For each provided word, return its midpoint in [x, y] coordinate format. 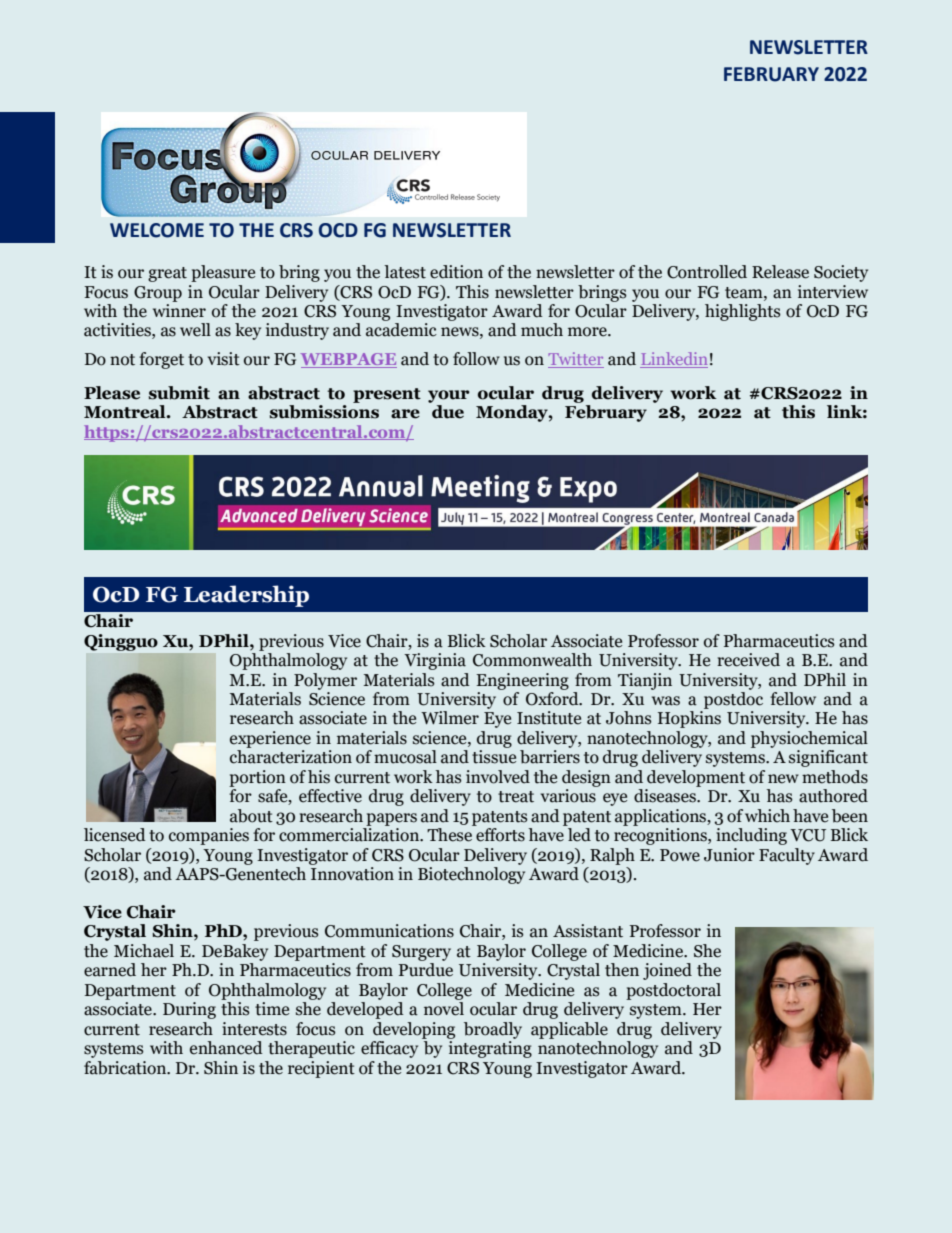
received [748, 660]
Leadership [246, 596]
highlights [742, 312]
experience [270, 739]
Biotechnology [471, 875]
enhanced [226, 1048]
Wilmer [450, 718]
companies [209, 836]
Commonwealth [532, 660]
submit [179, 393]
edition [456, 272]
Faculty [787, 856]
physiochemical [809, 739]
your [449, 396]
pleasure [223, 273]
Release [780, 272]
